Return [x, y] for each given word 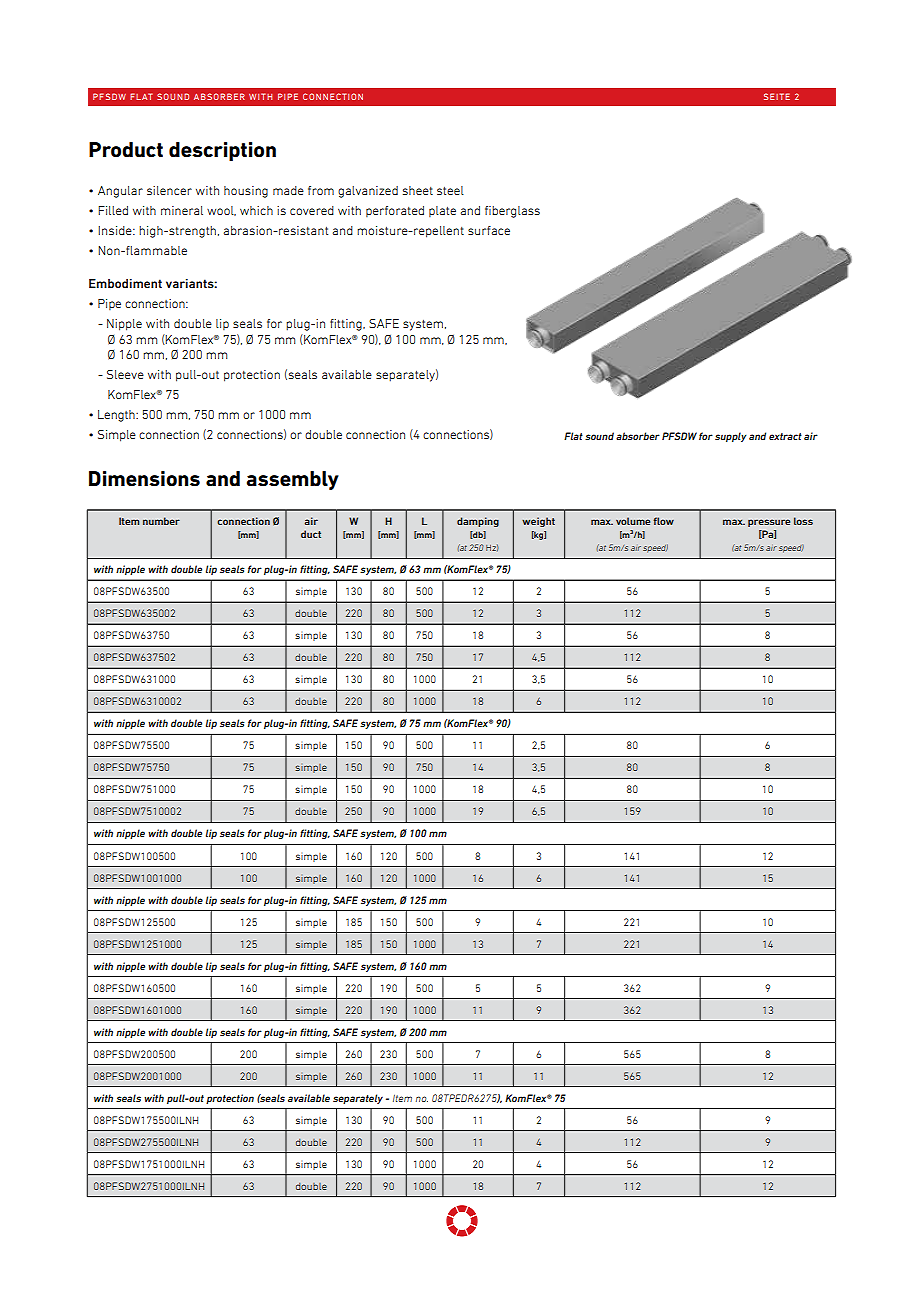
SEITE [777, 96]
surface [489, 230]
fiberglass [512, 212]
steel [450, 190]
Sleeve [125, 374]
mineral [182, 210]
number [161, 521]
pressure [769, 523]
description [222, 151]
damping [478, 522]
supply [731, 437]
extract [785, 436]
